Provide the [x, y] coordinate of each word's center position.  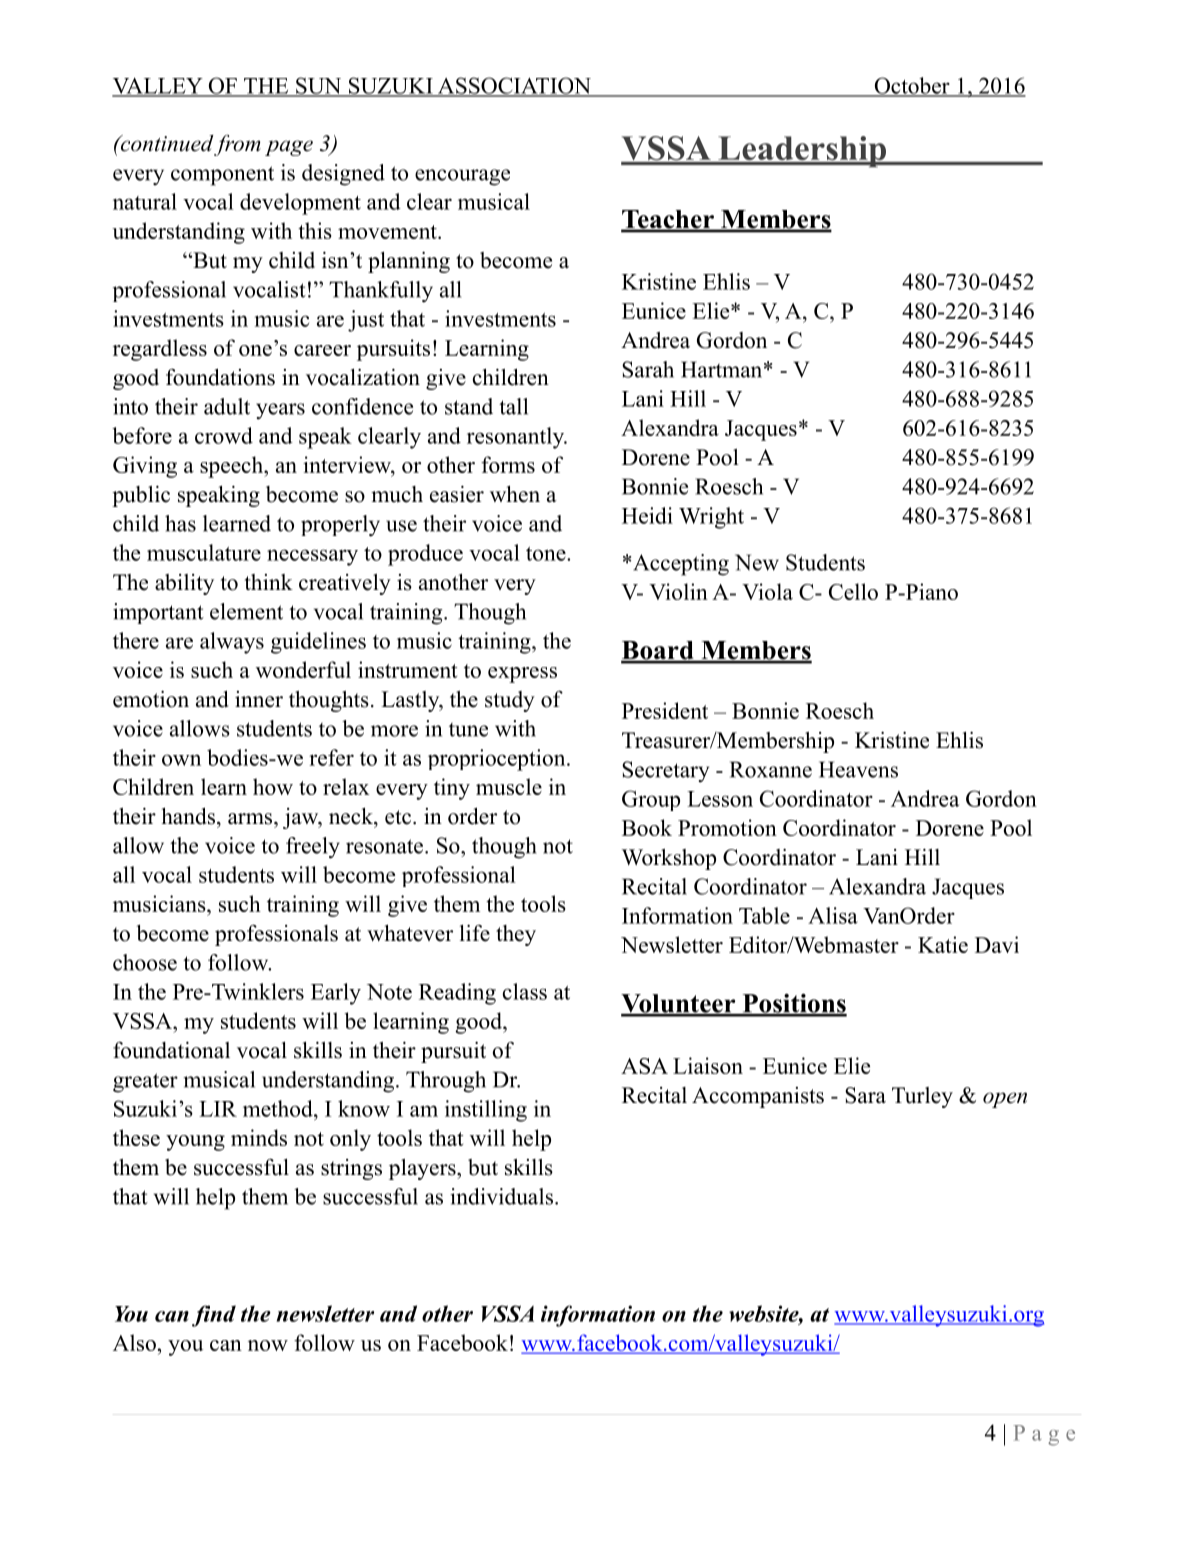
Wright [711, 518]
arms [251, 819]
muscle [509, 786]
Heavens [858, 769]
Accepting [681, 565]
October [912, 86]
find [214, 1316]
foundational [171, 1050]
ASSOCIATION [514, 86]
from [237, 145]
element [246, 611]
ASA [644, 1066]
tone [547, 554]
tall [513, 406]
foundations [220, 377]
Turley [922, 1097]
